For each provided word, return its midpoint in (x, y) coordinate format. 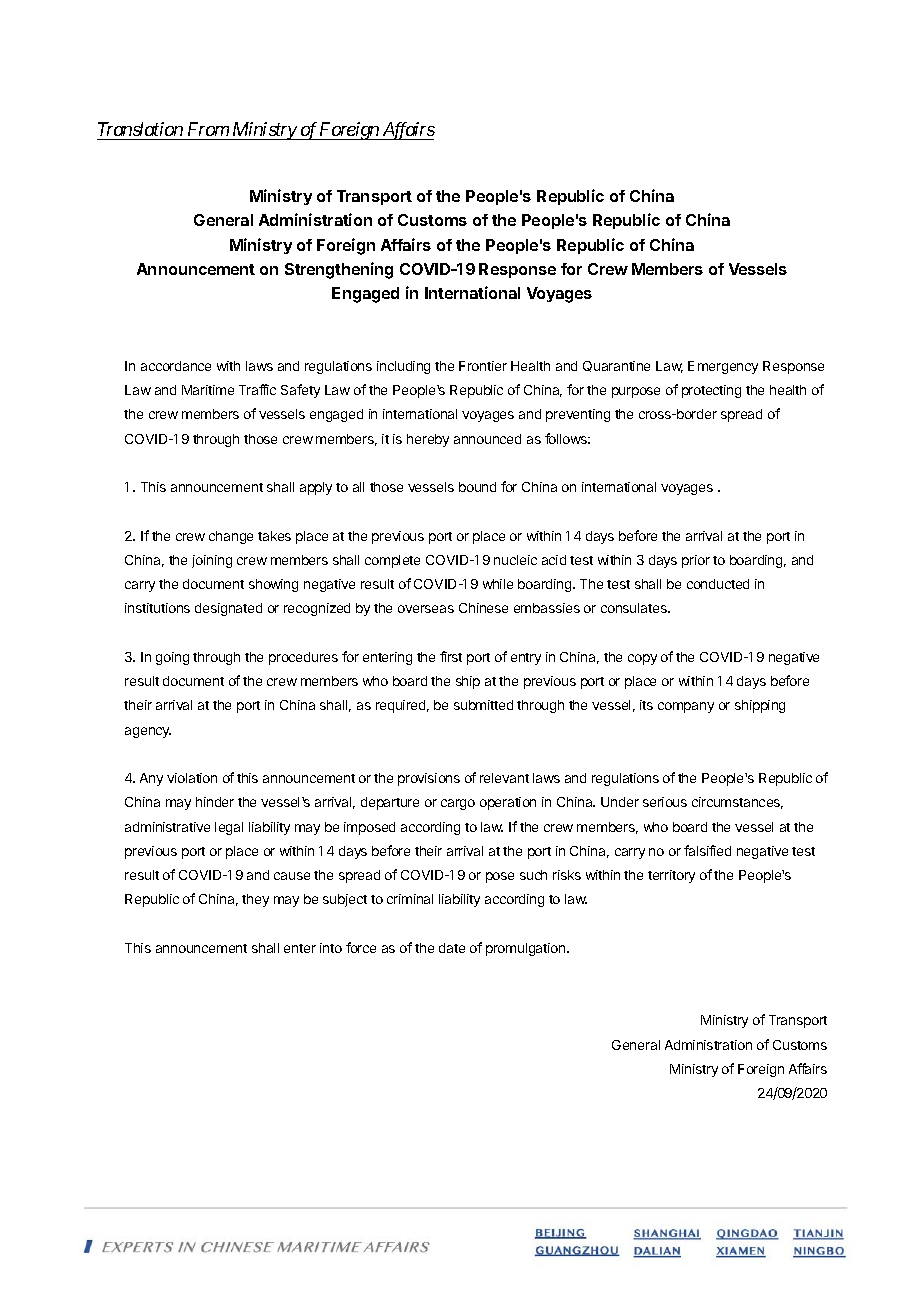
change (231, 537)
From (208, 129)
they (255, 900)
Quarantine (616, 366)
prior (696, 561)
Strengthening (339, 270)
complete (392, 561)
